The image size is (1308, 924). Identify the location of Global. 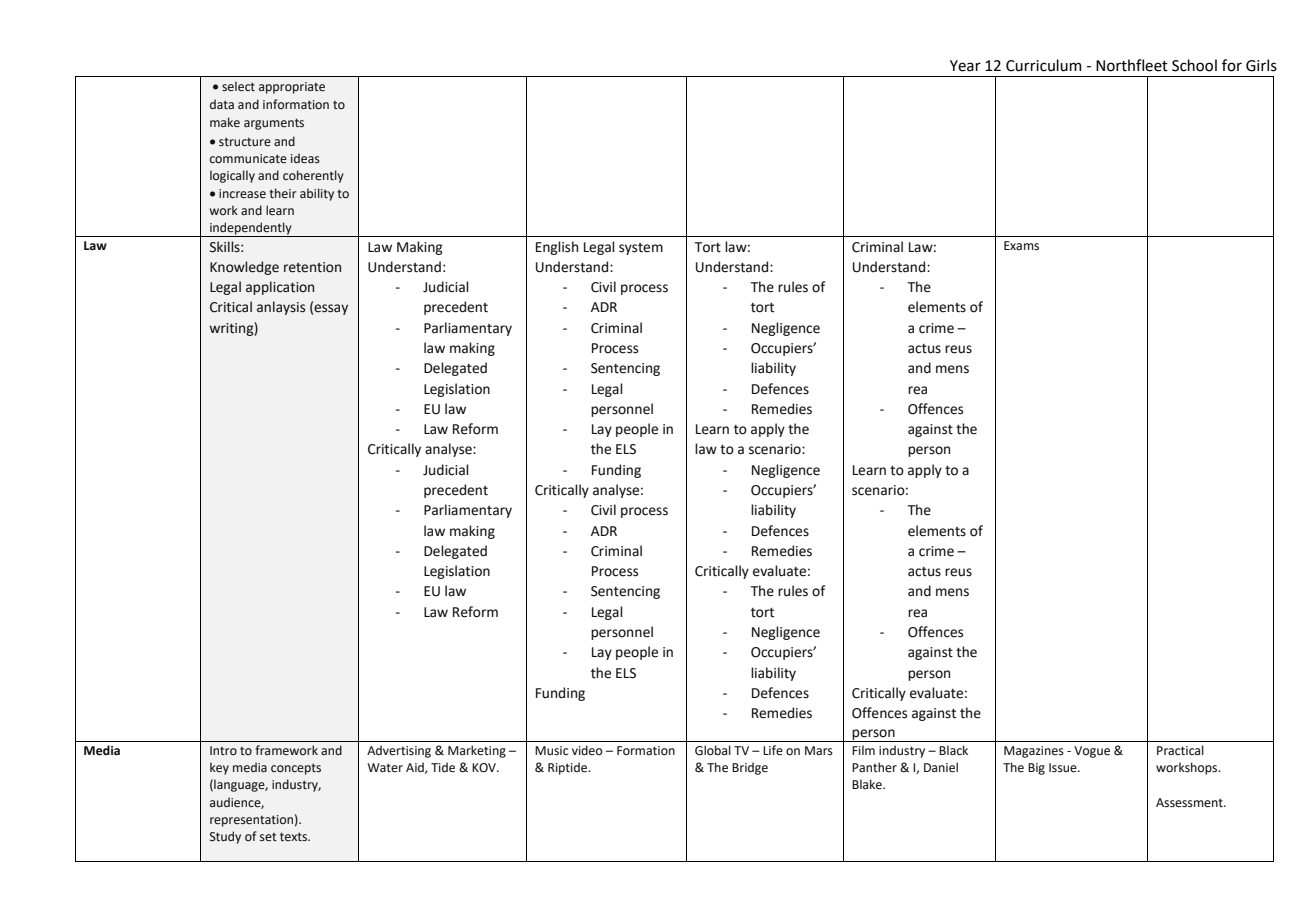
(713, 750).
